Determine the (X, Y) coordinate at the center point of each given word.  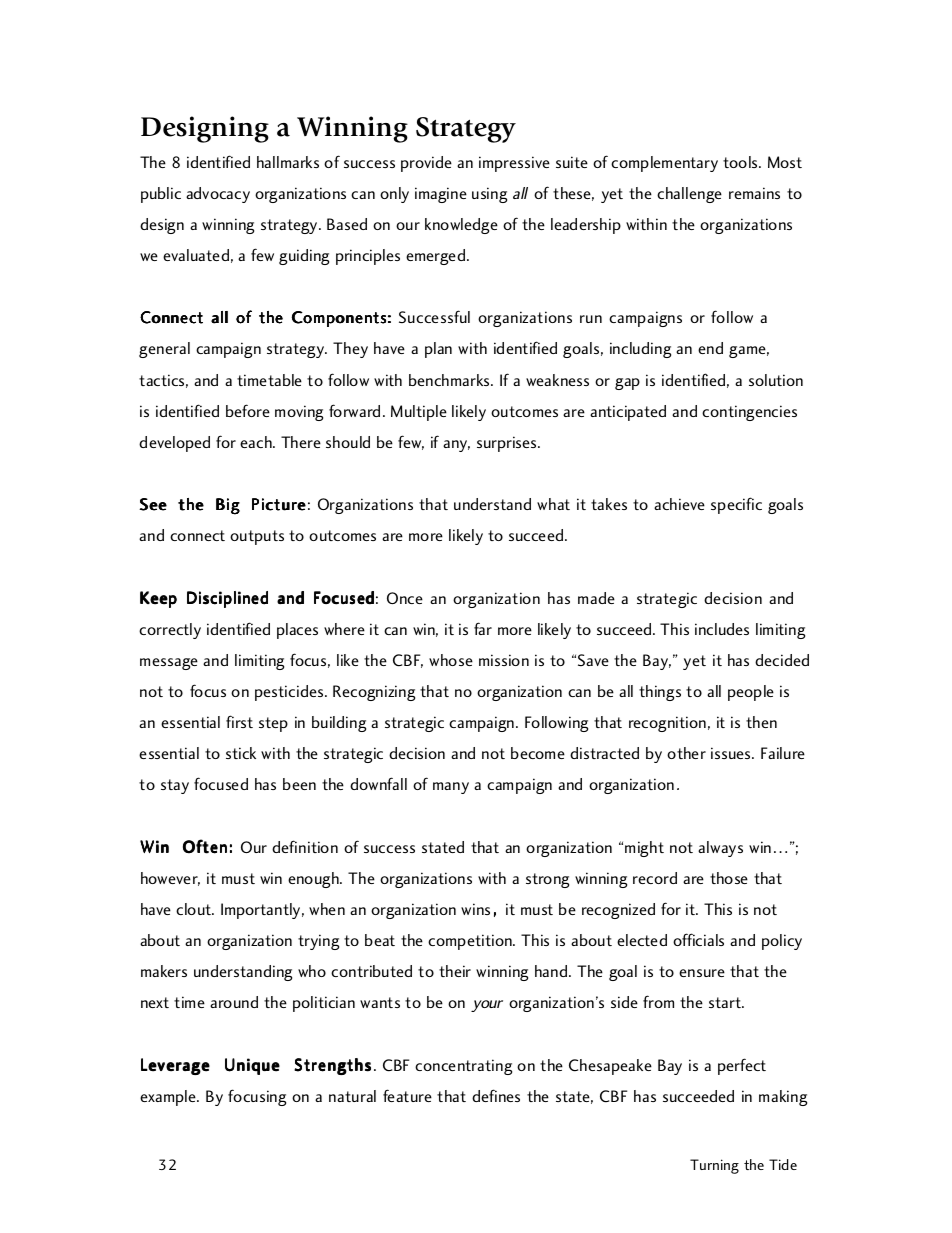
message (169, 664)
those (729, 878)
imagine (441, 195)
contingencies (749, 413)
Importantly (262, 911)
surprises (508, 444)
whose (451, 660)
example (169, 1098)
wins (475, 909)
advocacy (218, 195)
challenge (689, 195)
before (248, 410)
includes (722, 629)
